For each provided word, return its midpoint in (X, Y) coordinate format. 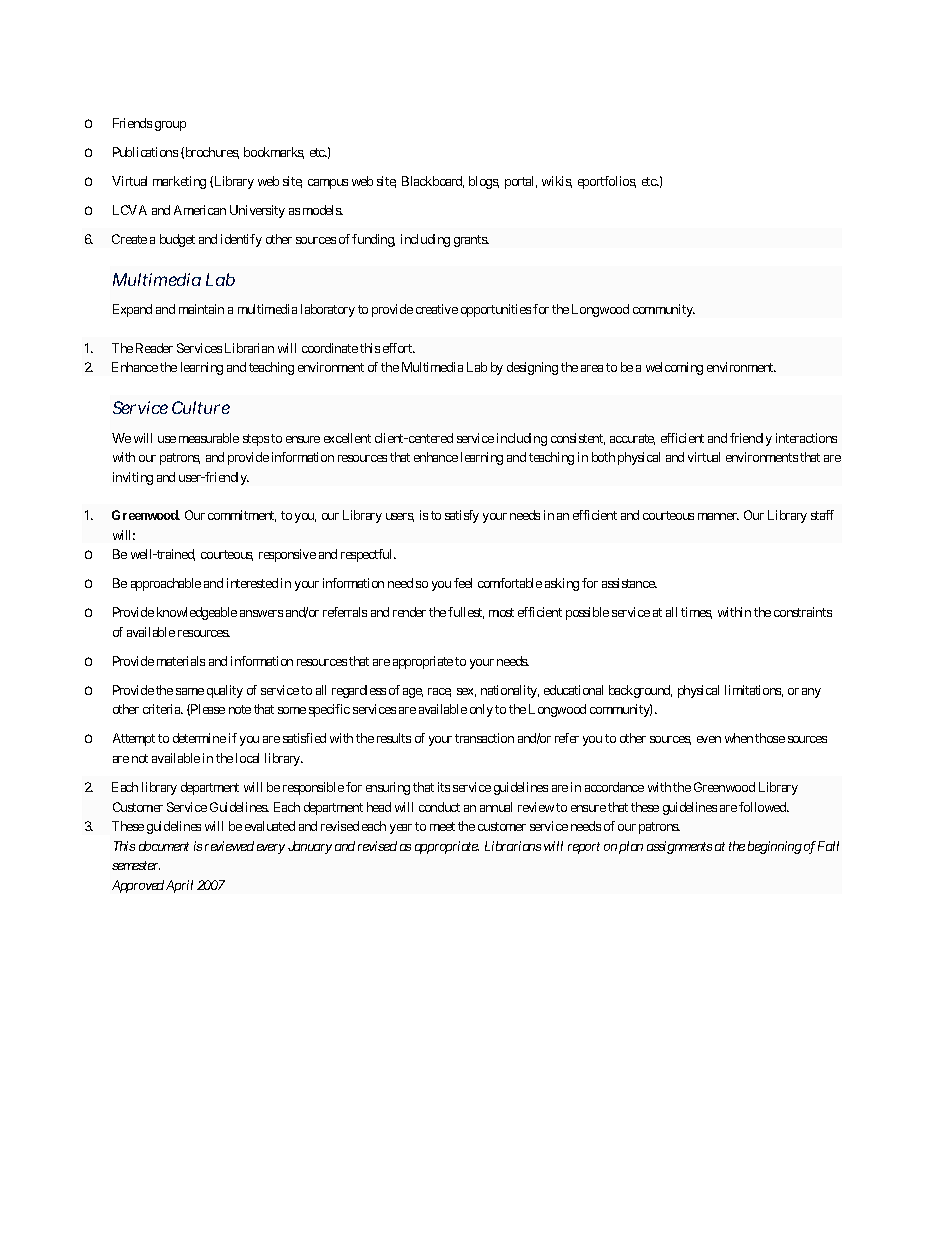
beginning (775, 847)
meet (442, 826)
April (179, 886)
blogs (484, 182)
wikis (557, 182)
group (170, 126)
